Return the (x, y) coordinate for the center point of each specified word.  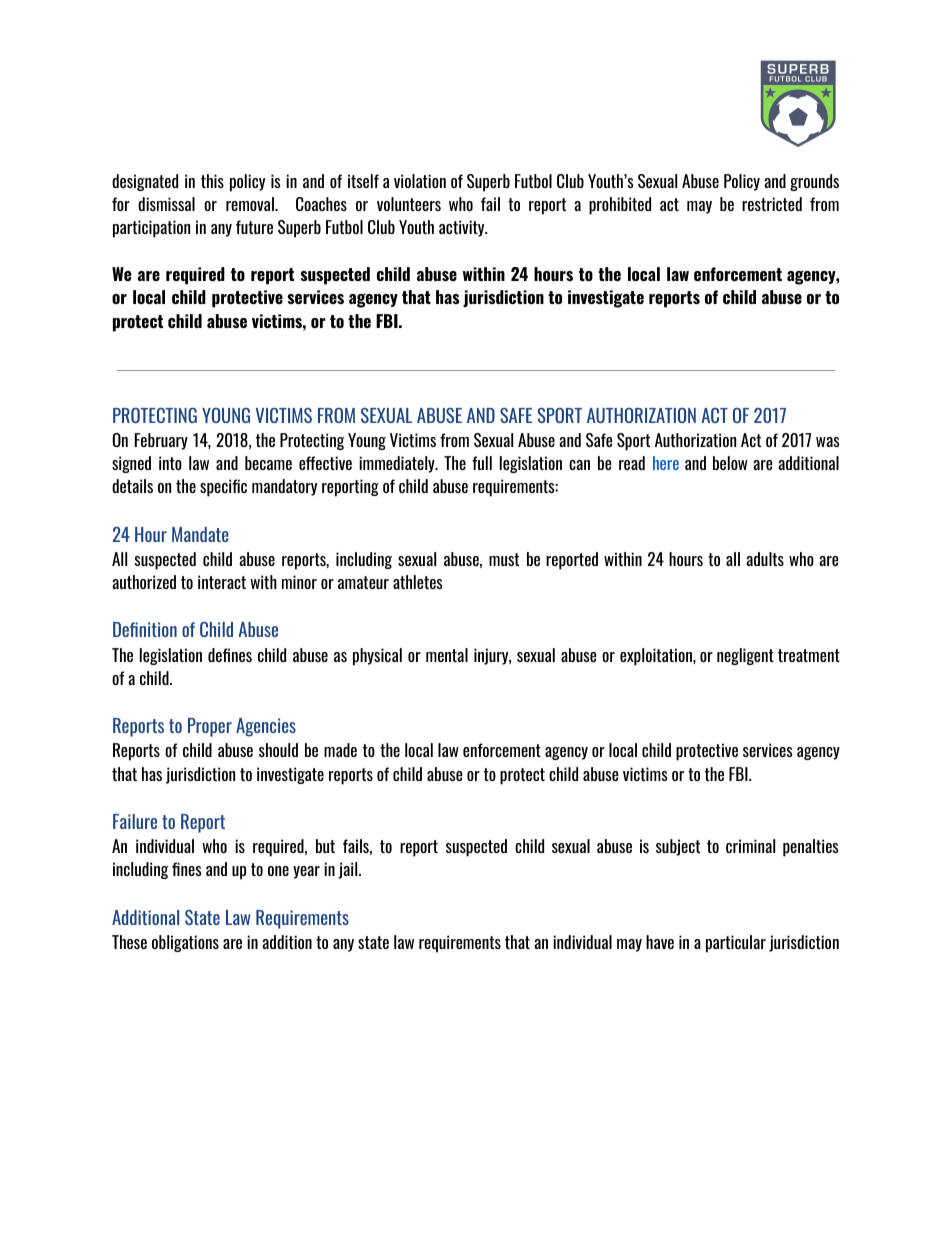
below (730, 463)
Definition (145, 629)
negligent (745, 656)
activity (463, 228)
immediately (398, 464)
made (340, 750)
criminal (750, 846)
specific (223, 488)
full (482, 463)
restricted (772, 204)
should (278, 750)
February (161, 441)
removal (251, 204)
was (827, 442)
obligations (185, 943)
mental (447, 655)
